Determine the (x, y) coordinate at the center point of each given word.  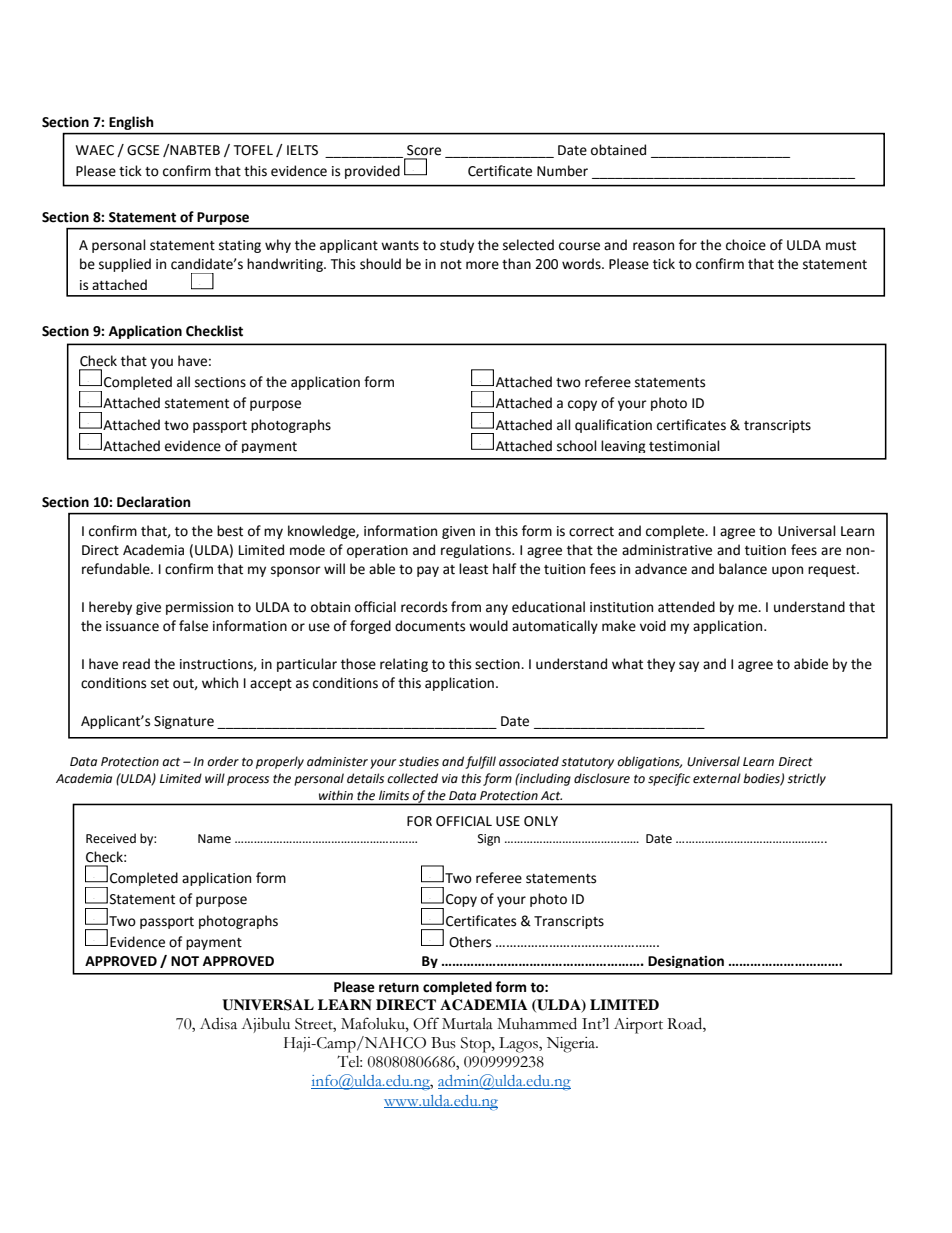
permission (199, 608)
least (473, 569)
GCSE (143, 150)
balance (743, 569)
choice (746, 245)
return (399, 988)
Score (424, 150)
